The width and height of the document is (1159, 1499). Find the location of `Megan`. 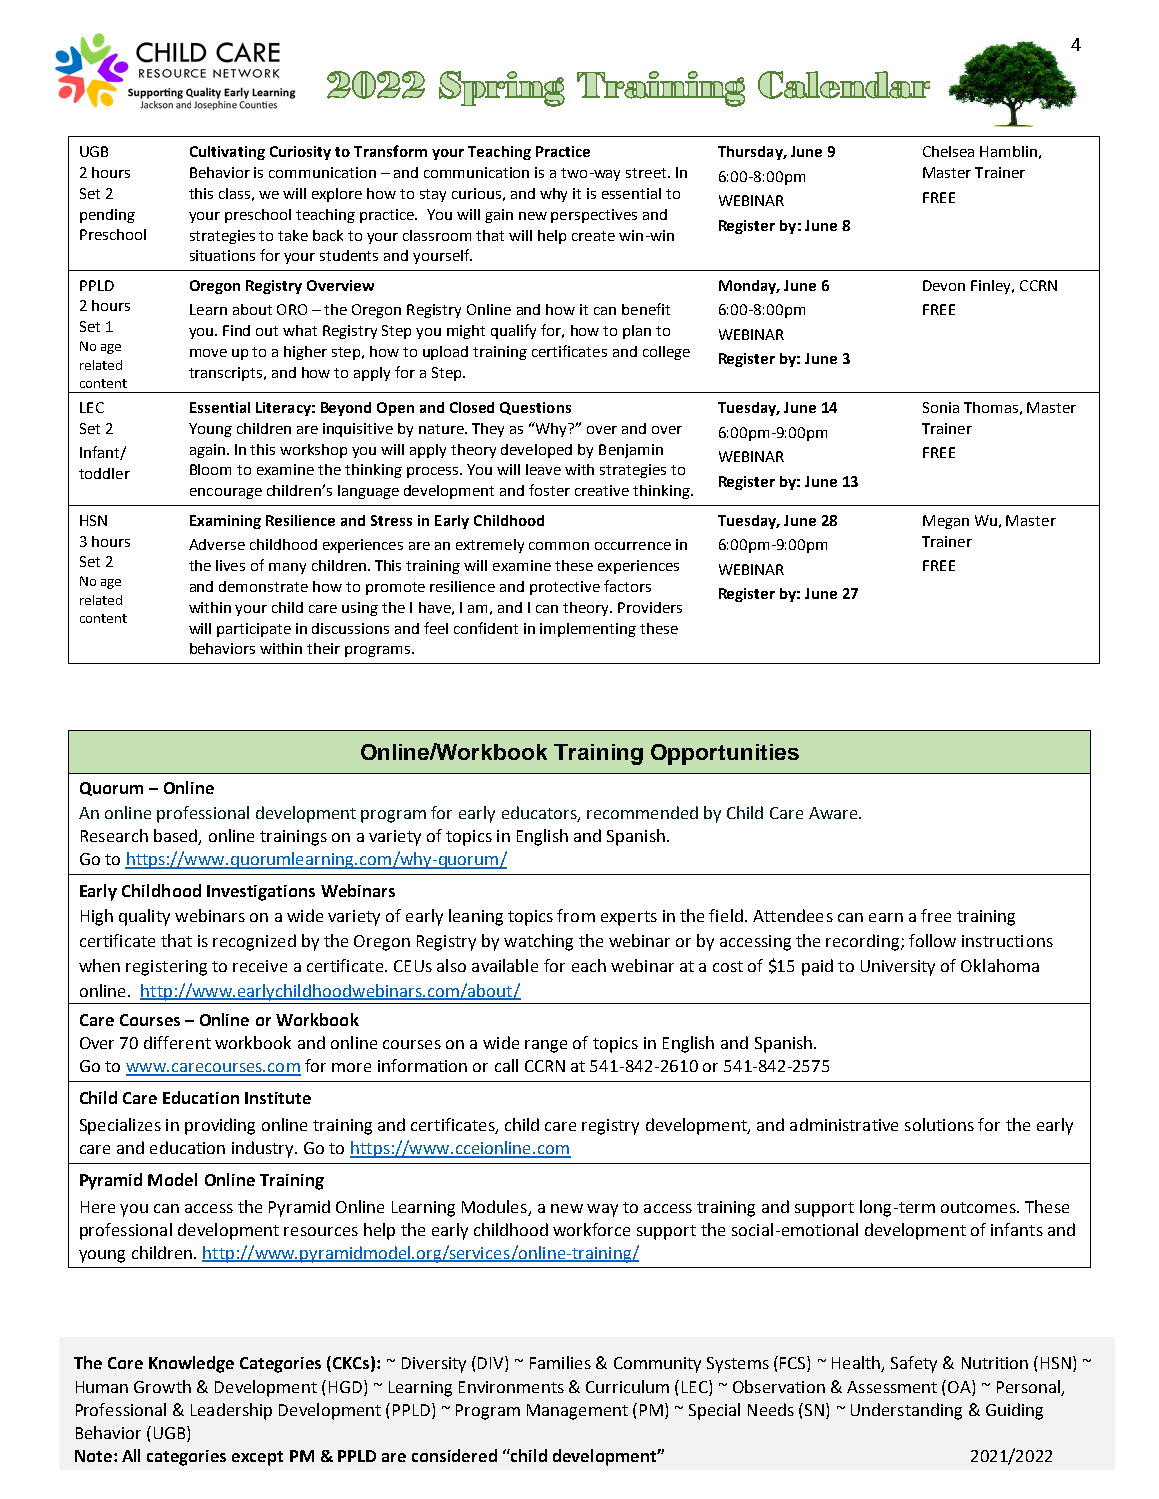

Megan is located at coordinates (946, 522).
